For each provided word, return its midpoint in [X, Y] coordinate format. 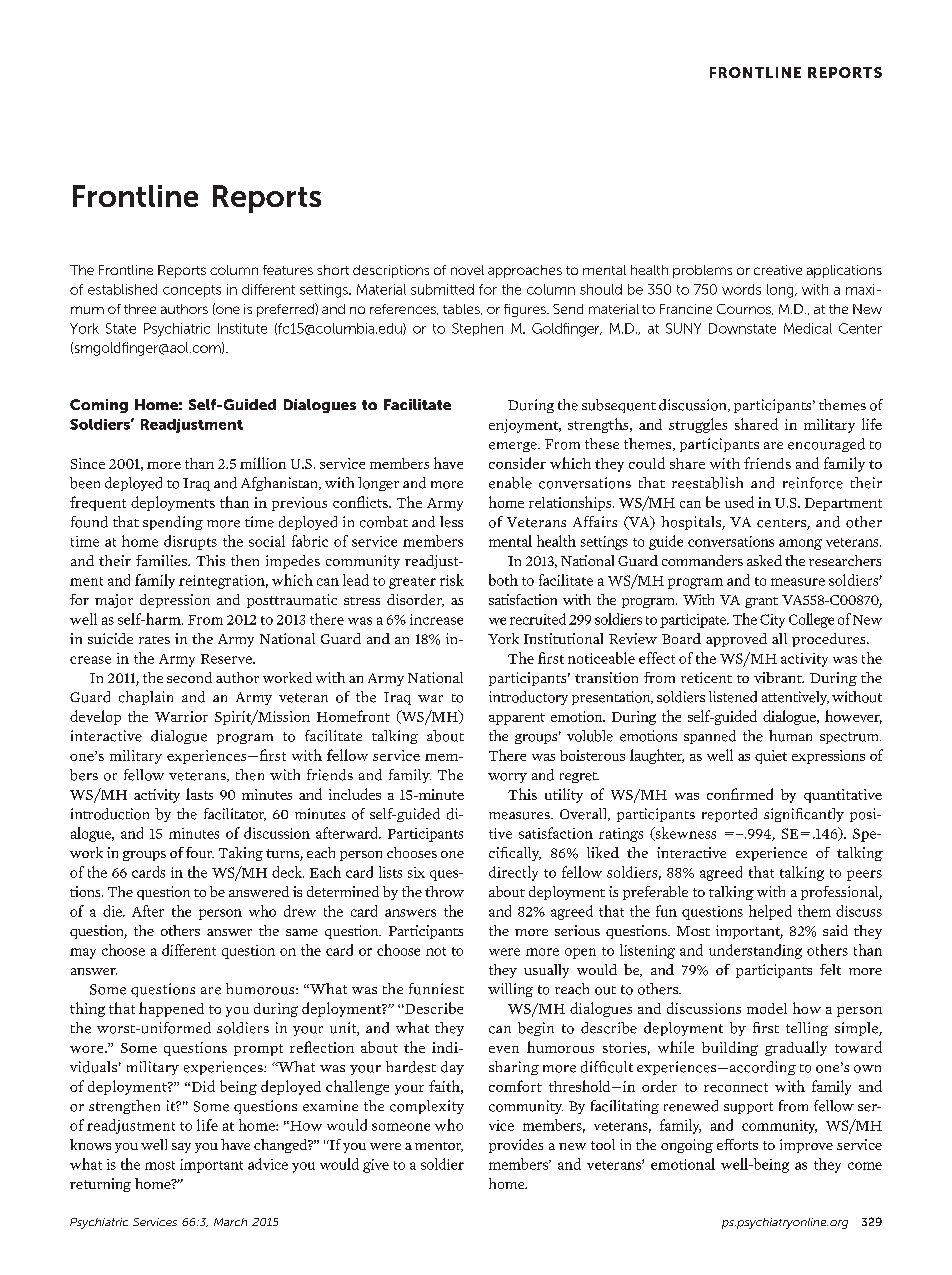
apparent [517, 719]
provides [516, 1146]
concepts [192, 291]
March [230, 1222]
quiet [771, 757]
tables [462, 309]
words [741, 289]
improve [806, 1146]
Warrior [181, 716]
